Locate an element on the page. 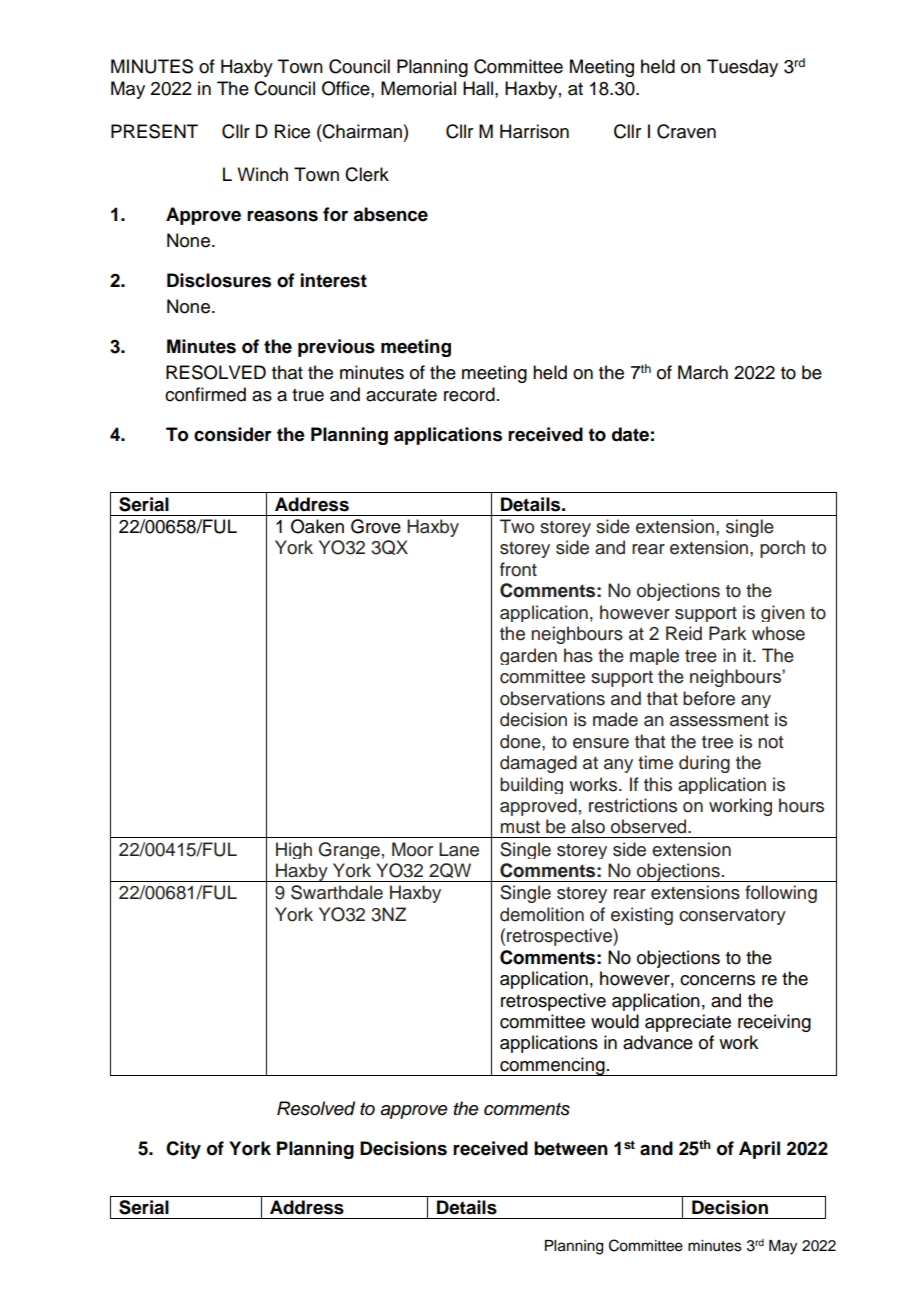 The height and width of the page is (1309, 924). Tuesday is located at coordinates (742, 68).
